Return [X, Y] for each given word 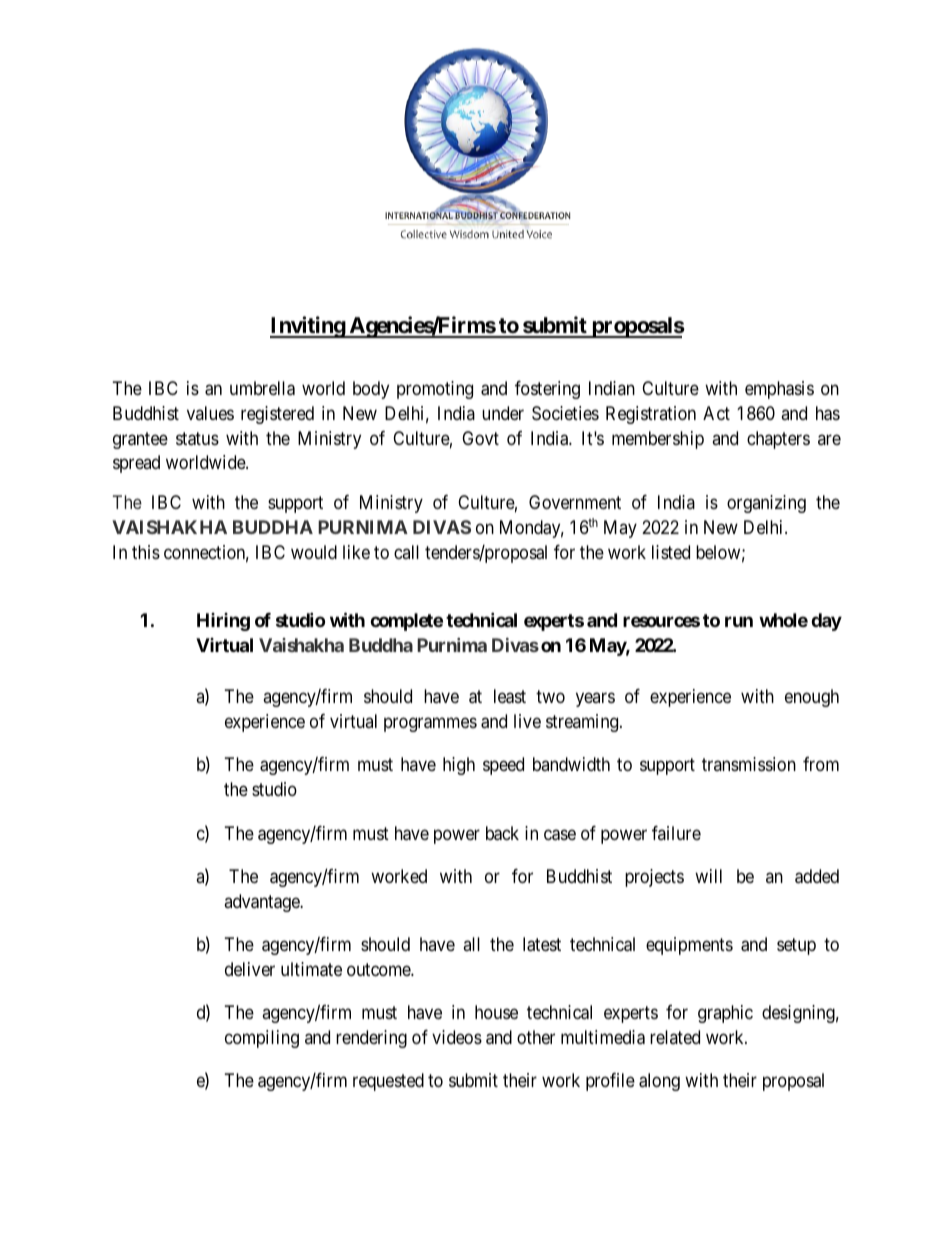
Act [716, 413]
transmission [749, 764]
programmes [430, 724]
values [210, 413]
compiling [262, 1039]
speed [503, 766]
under [503, 413]
